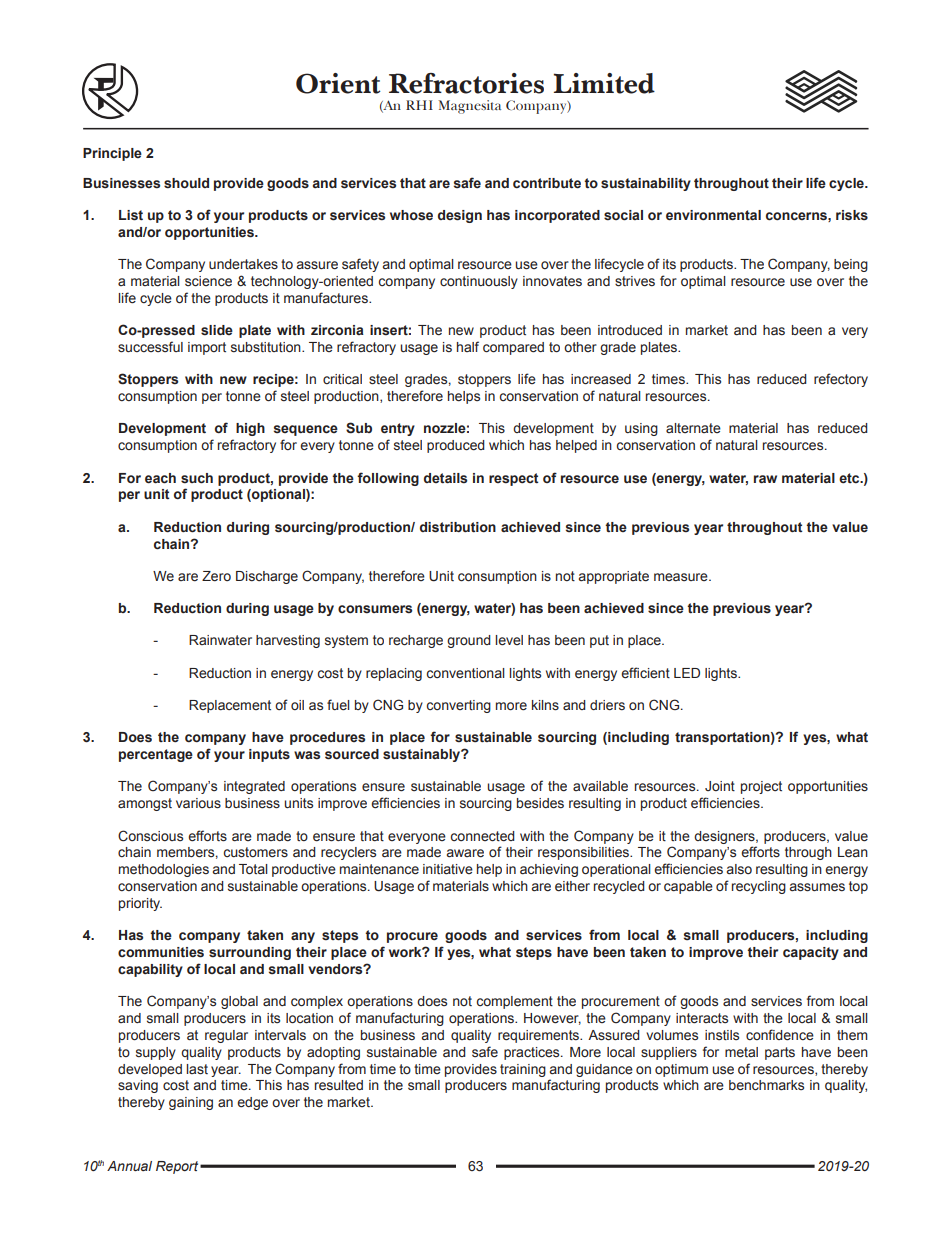 This page has width=952, height=1234. I want to click on Refractories, so click(466, 83).
